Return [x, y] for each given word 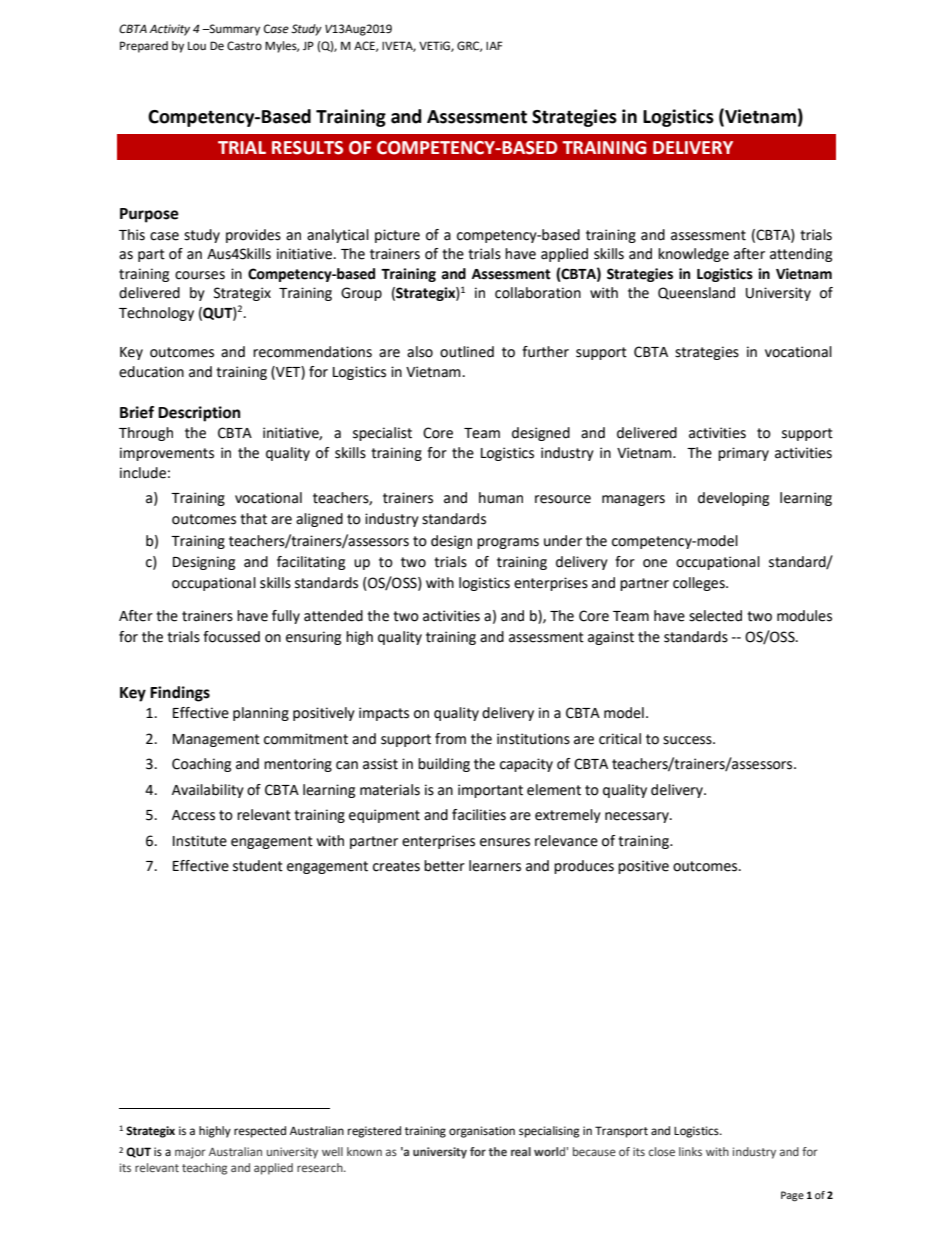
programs [508, 543]
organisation [482, 1132]
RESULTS [307, 148]
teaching [204, 1169]
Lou [197, 46]
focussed [231, 637]
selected [715, 616]
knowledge [693, 255]
